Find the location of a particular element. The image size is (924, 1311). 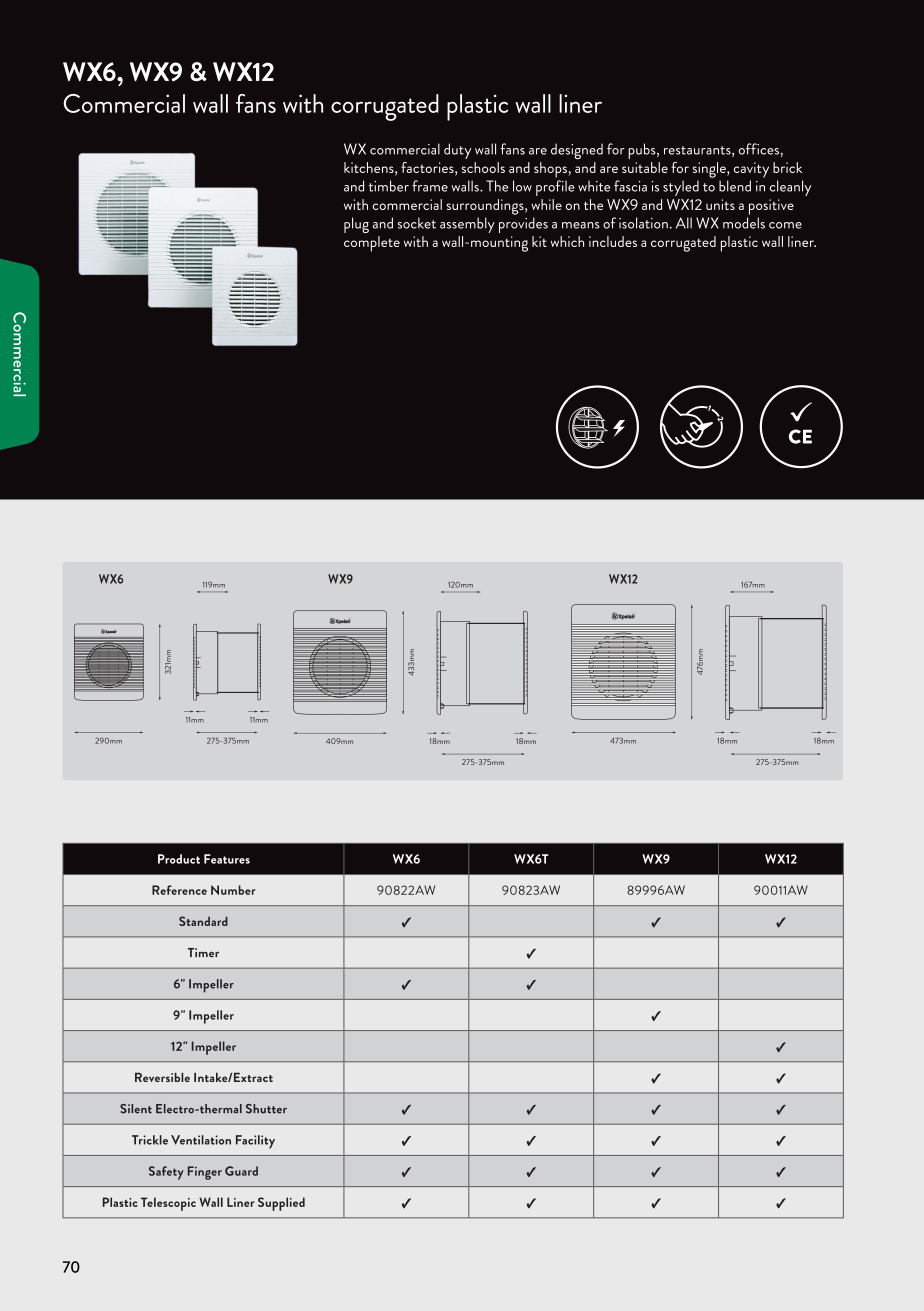

Features is located at coordinates (227, 859).
